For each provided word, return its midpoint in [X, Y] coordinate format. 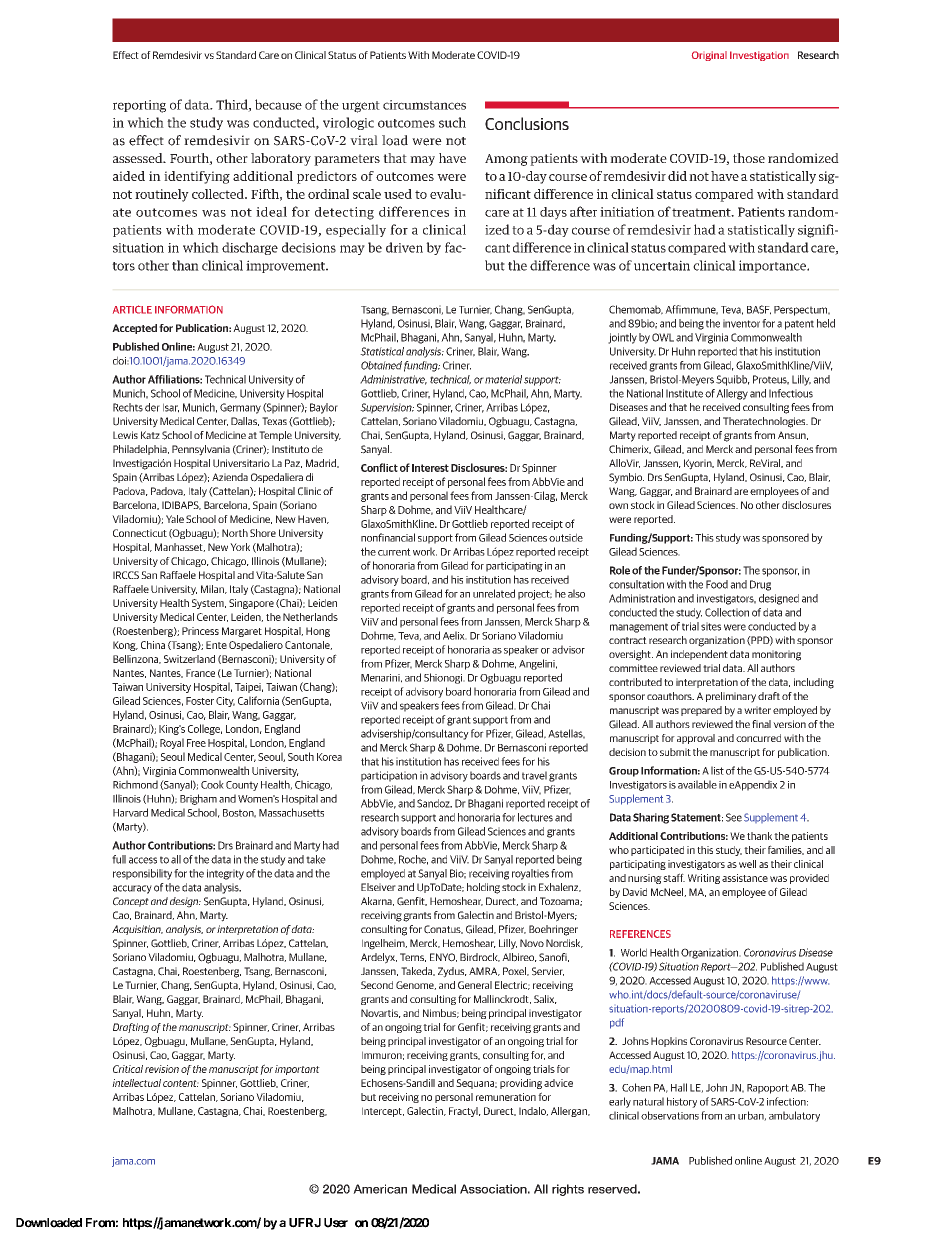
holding [483, 888]
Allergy [732, 394]
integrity [225, 874]
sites [711, 626]
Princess [200, 631]
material [503, 379]
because [278, 104]
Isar [171, 408]
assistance [745, 878]
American [380, 1189]
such [452, 122]
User [336, 1223]
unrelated [494, 593]
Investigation [759, 56]
